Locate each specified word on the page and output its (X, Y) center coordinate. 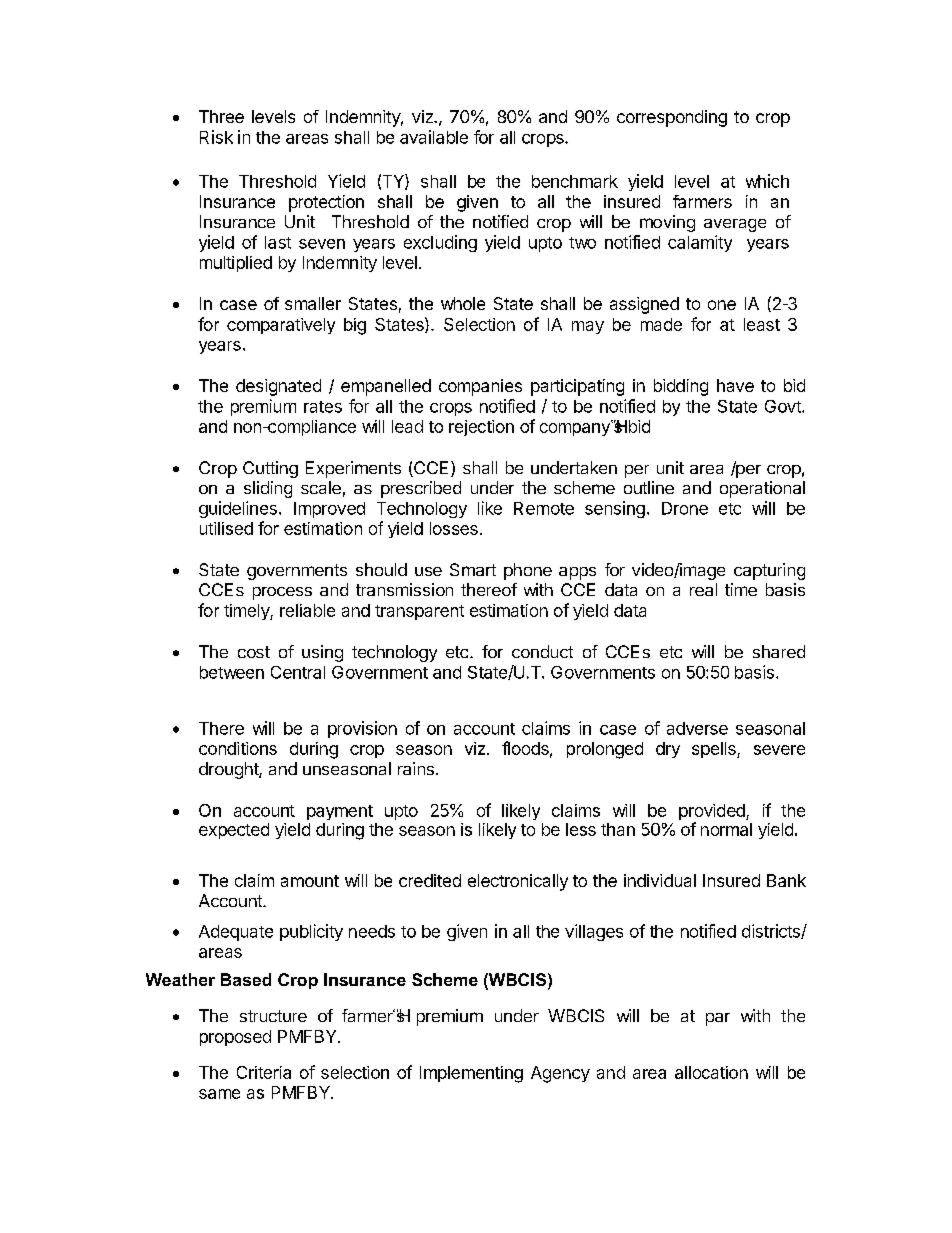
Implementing (471, 1074)
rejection (481, 428)
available (434, 137)
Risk (216, 137)
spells (715, 750)
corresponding (672, 118)
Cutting (270, 469)
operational (762, 489)
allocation (711, 1072)
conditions (238, 748)
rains (416, 768)
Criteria (264, 1072)
